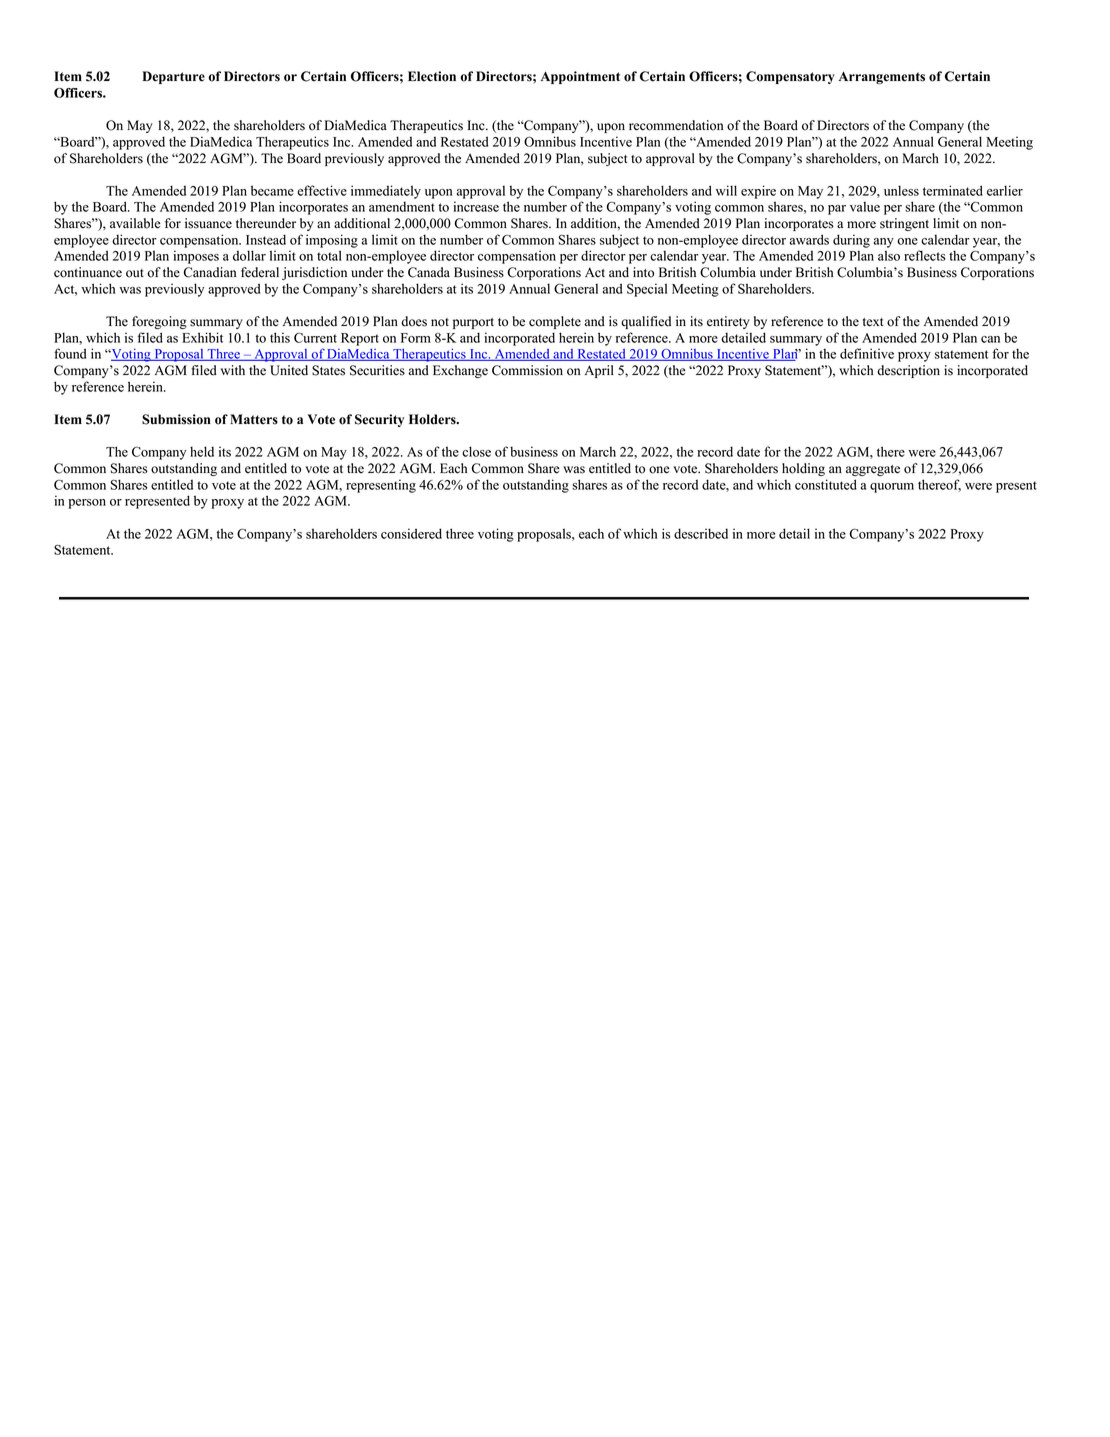 This screenshot has width=1110, height=1437. I want to click on text, so click(873, 322).
